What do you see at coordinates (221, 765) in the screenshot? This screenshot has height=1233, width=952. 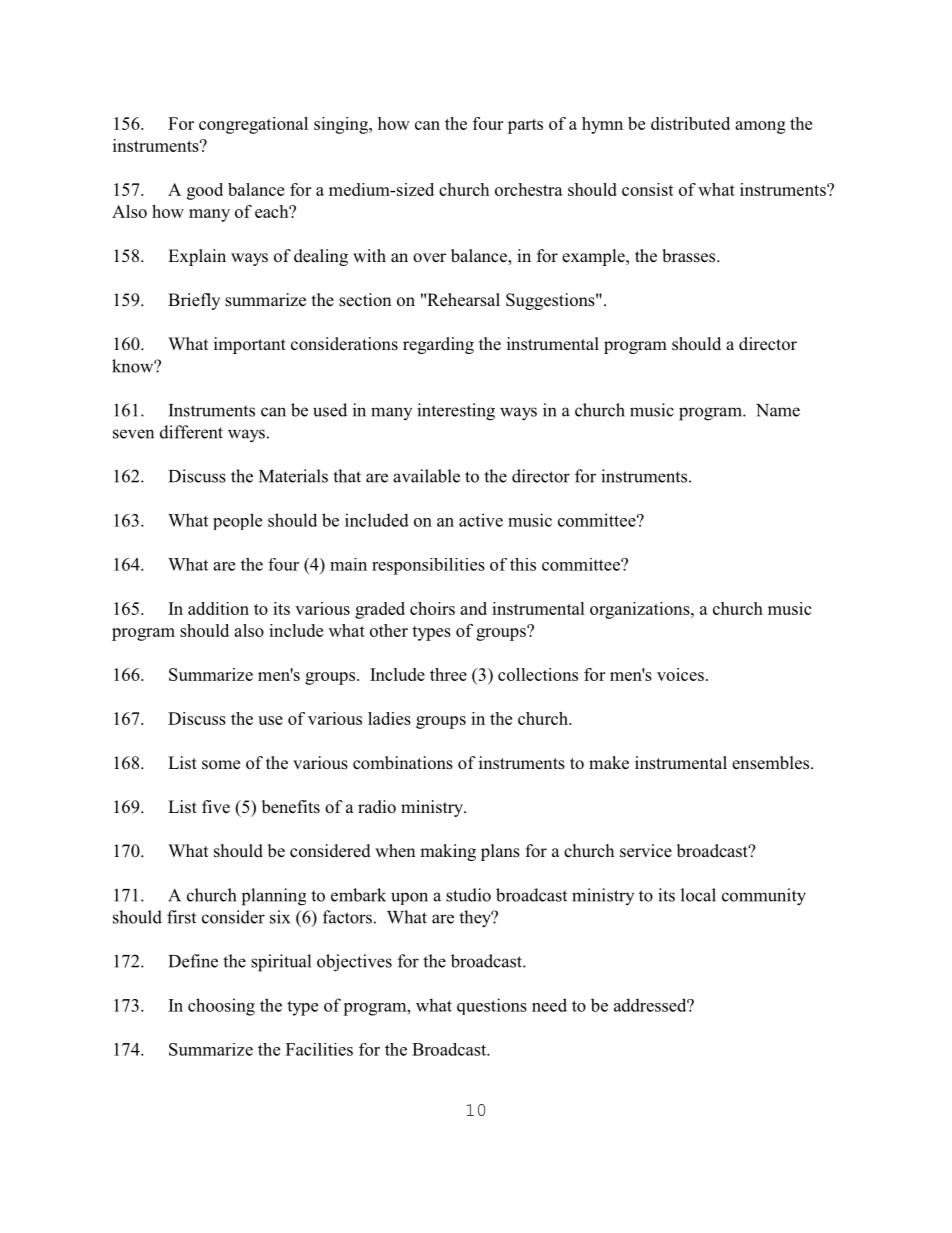 I see `some` at bounding box center [221, 765].
